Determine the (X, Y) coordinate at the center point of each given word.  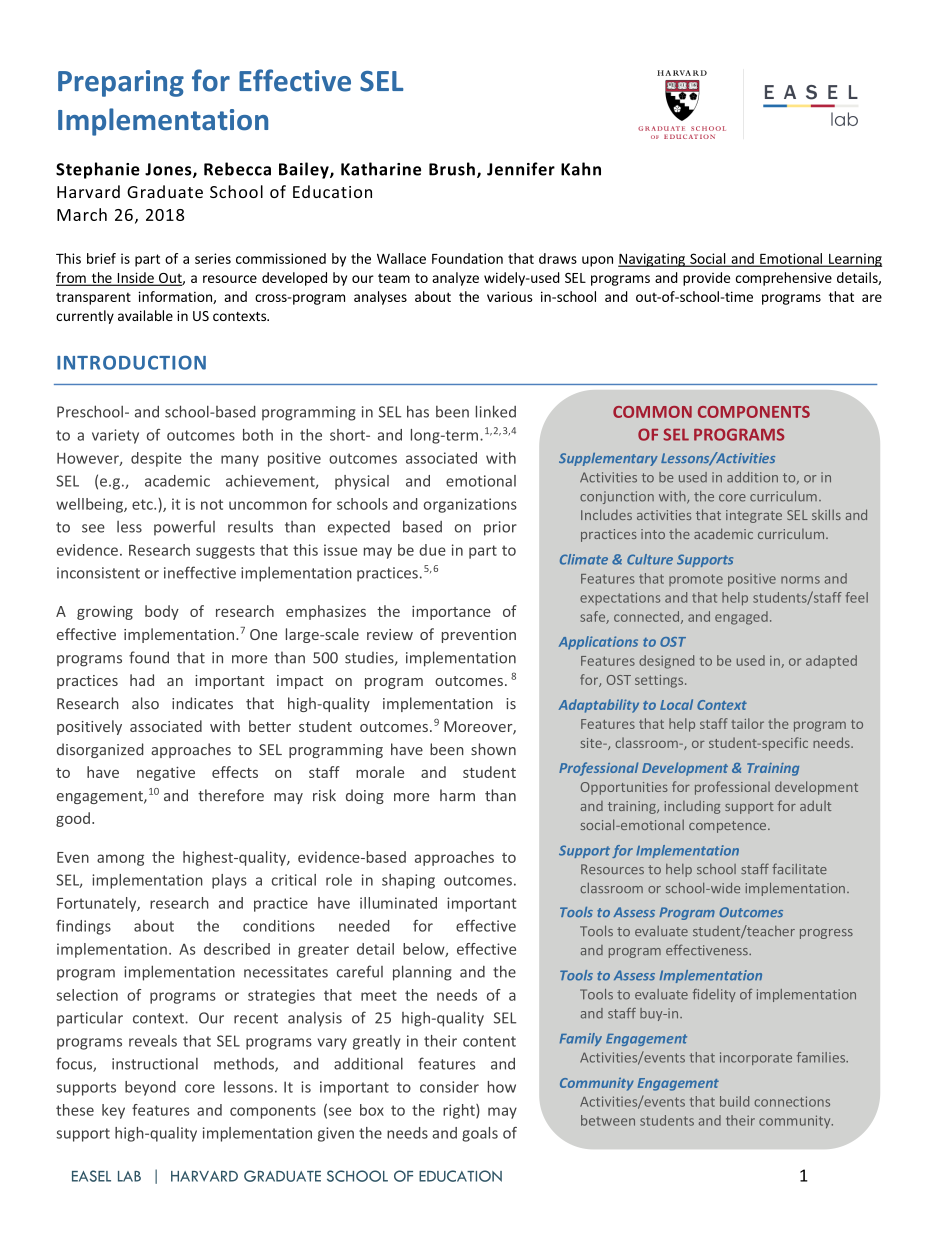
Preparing (121, 83)
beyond (150, 1088)
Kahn (581, 169)
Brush (452, 169)
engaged (741, 618)
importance (451, 613)
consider (449, 1087)
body (162, 612)
